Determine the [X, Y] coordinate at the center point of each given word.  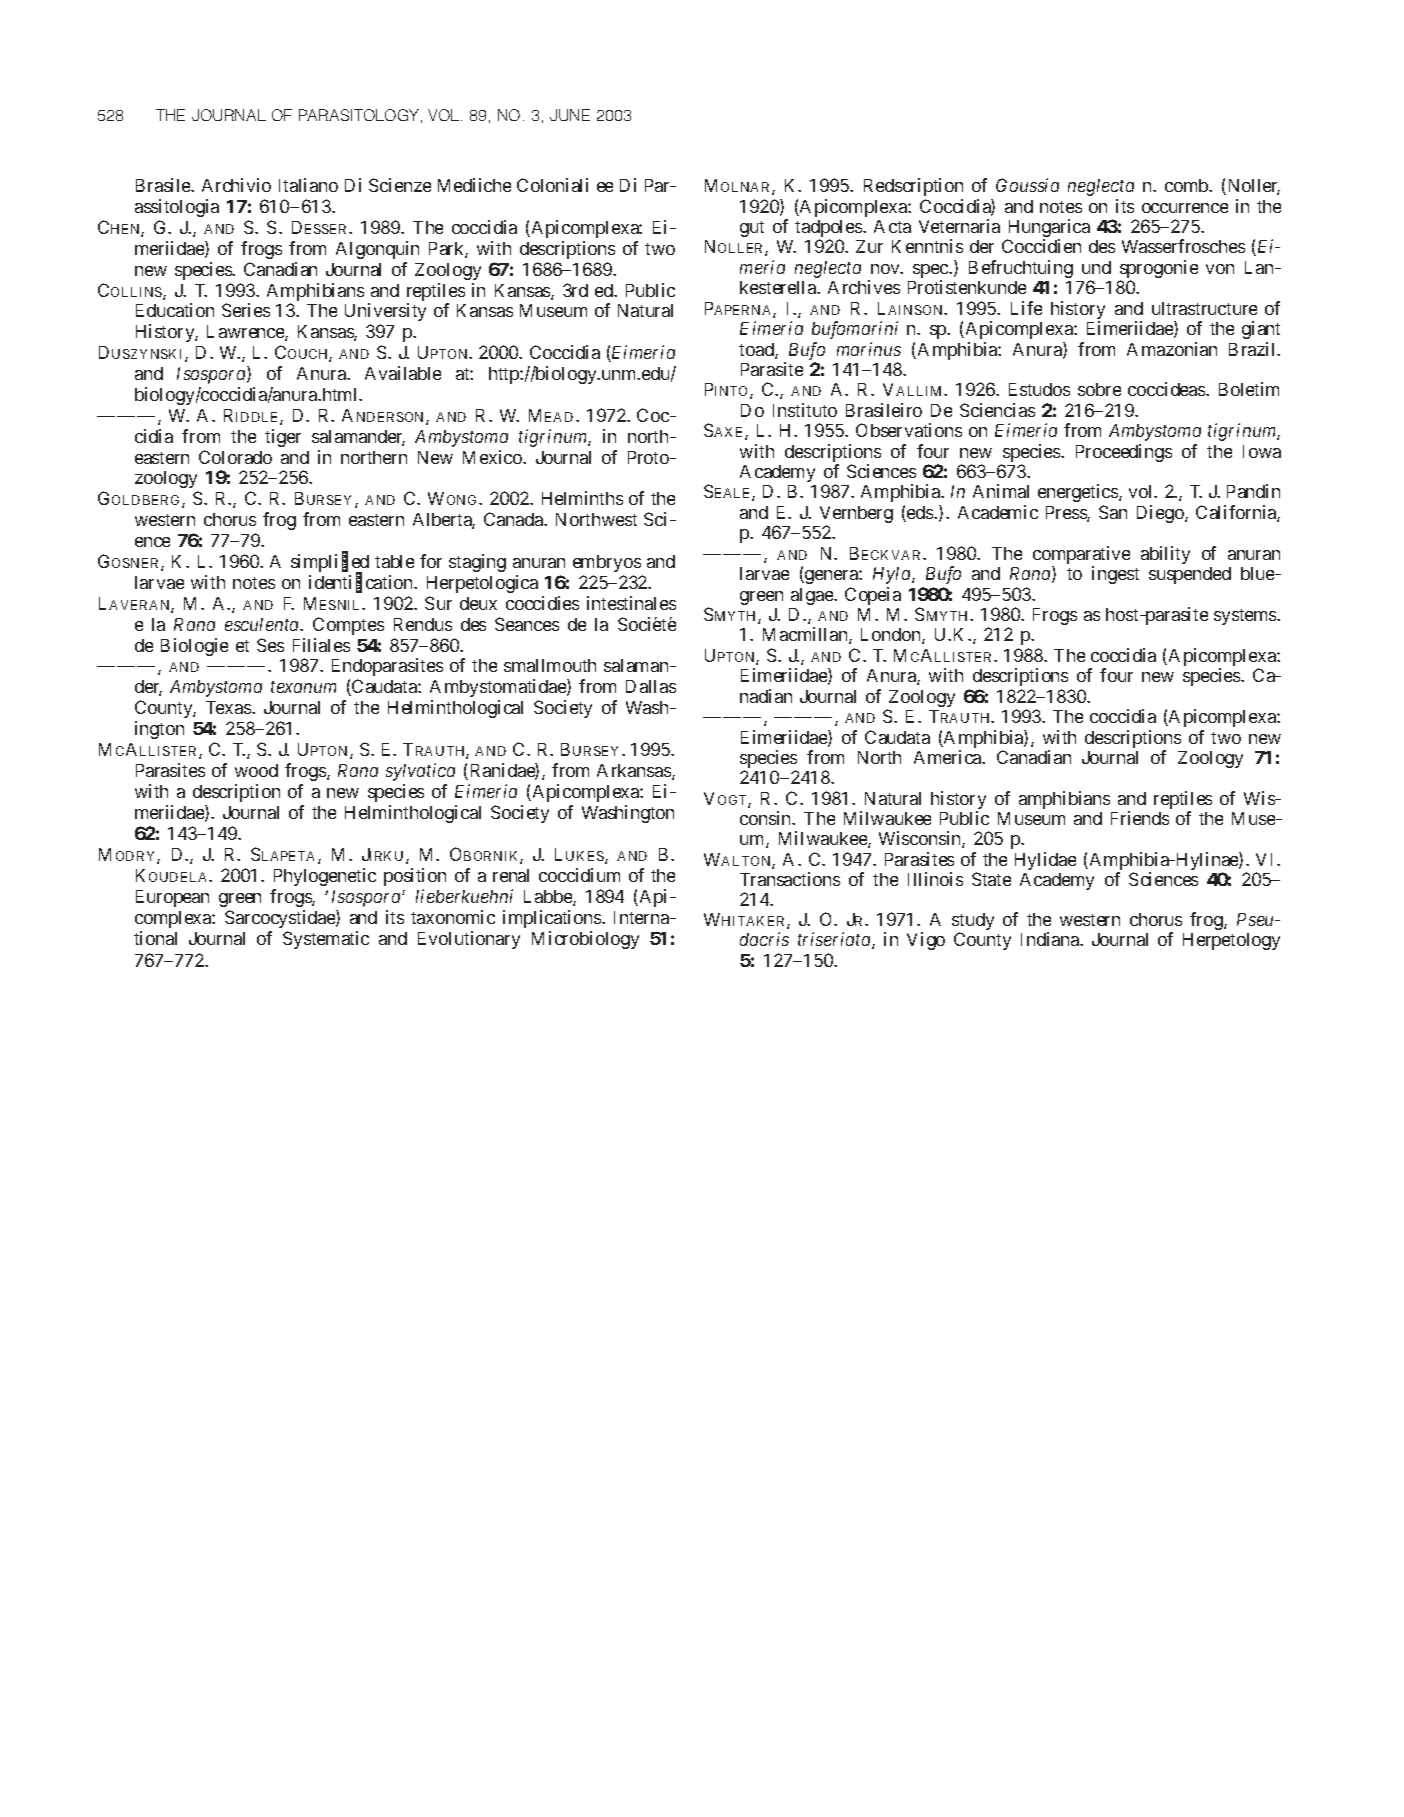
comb [1188, 185]
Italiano [308, 185]
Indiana [1051, 939]
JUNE [570, 115]
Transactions [790, 879]
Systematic [326, 940]
